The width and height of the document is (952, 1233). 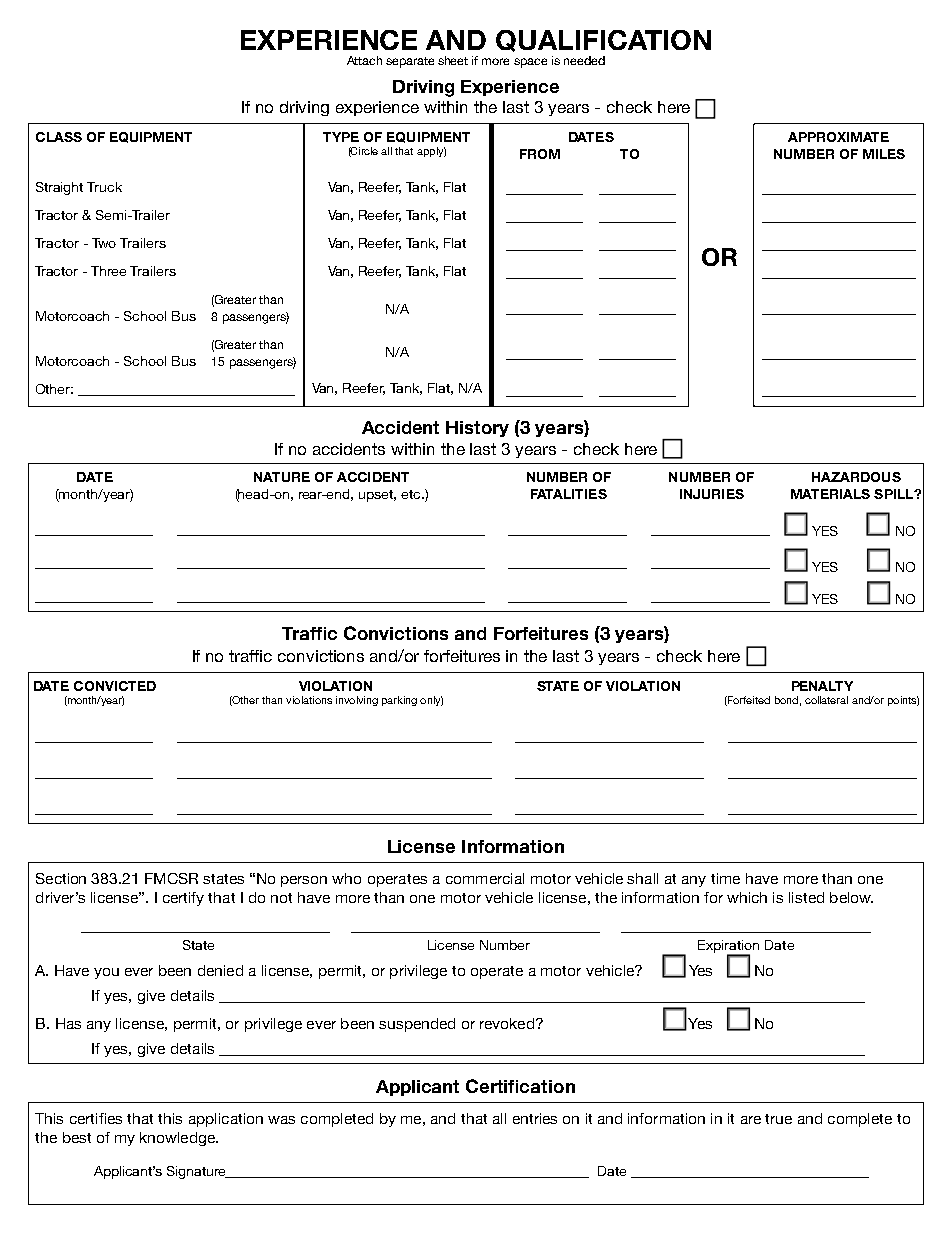 What do you see at coordinates (485, 878) in the document?
I see `commercial` at bounding box center [485, 878].
